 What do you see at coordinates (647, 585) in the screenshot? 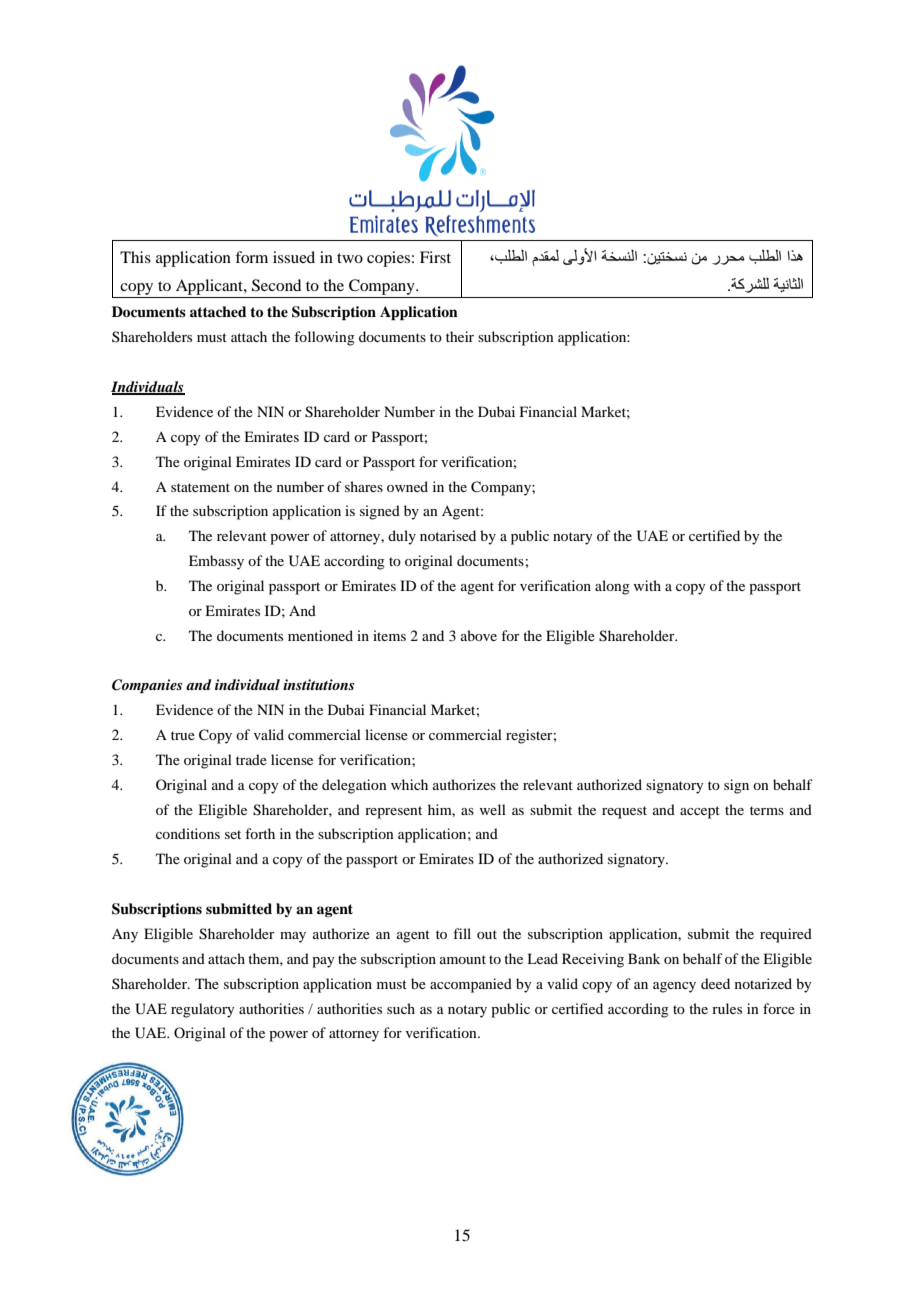
I see `with` at bounding box center [647, 585].
